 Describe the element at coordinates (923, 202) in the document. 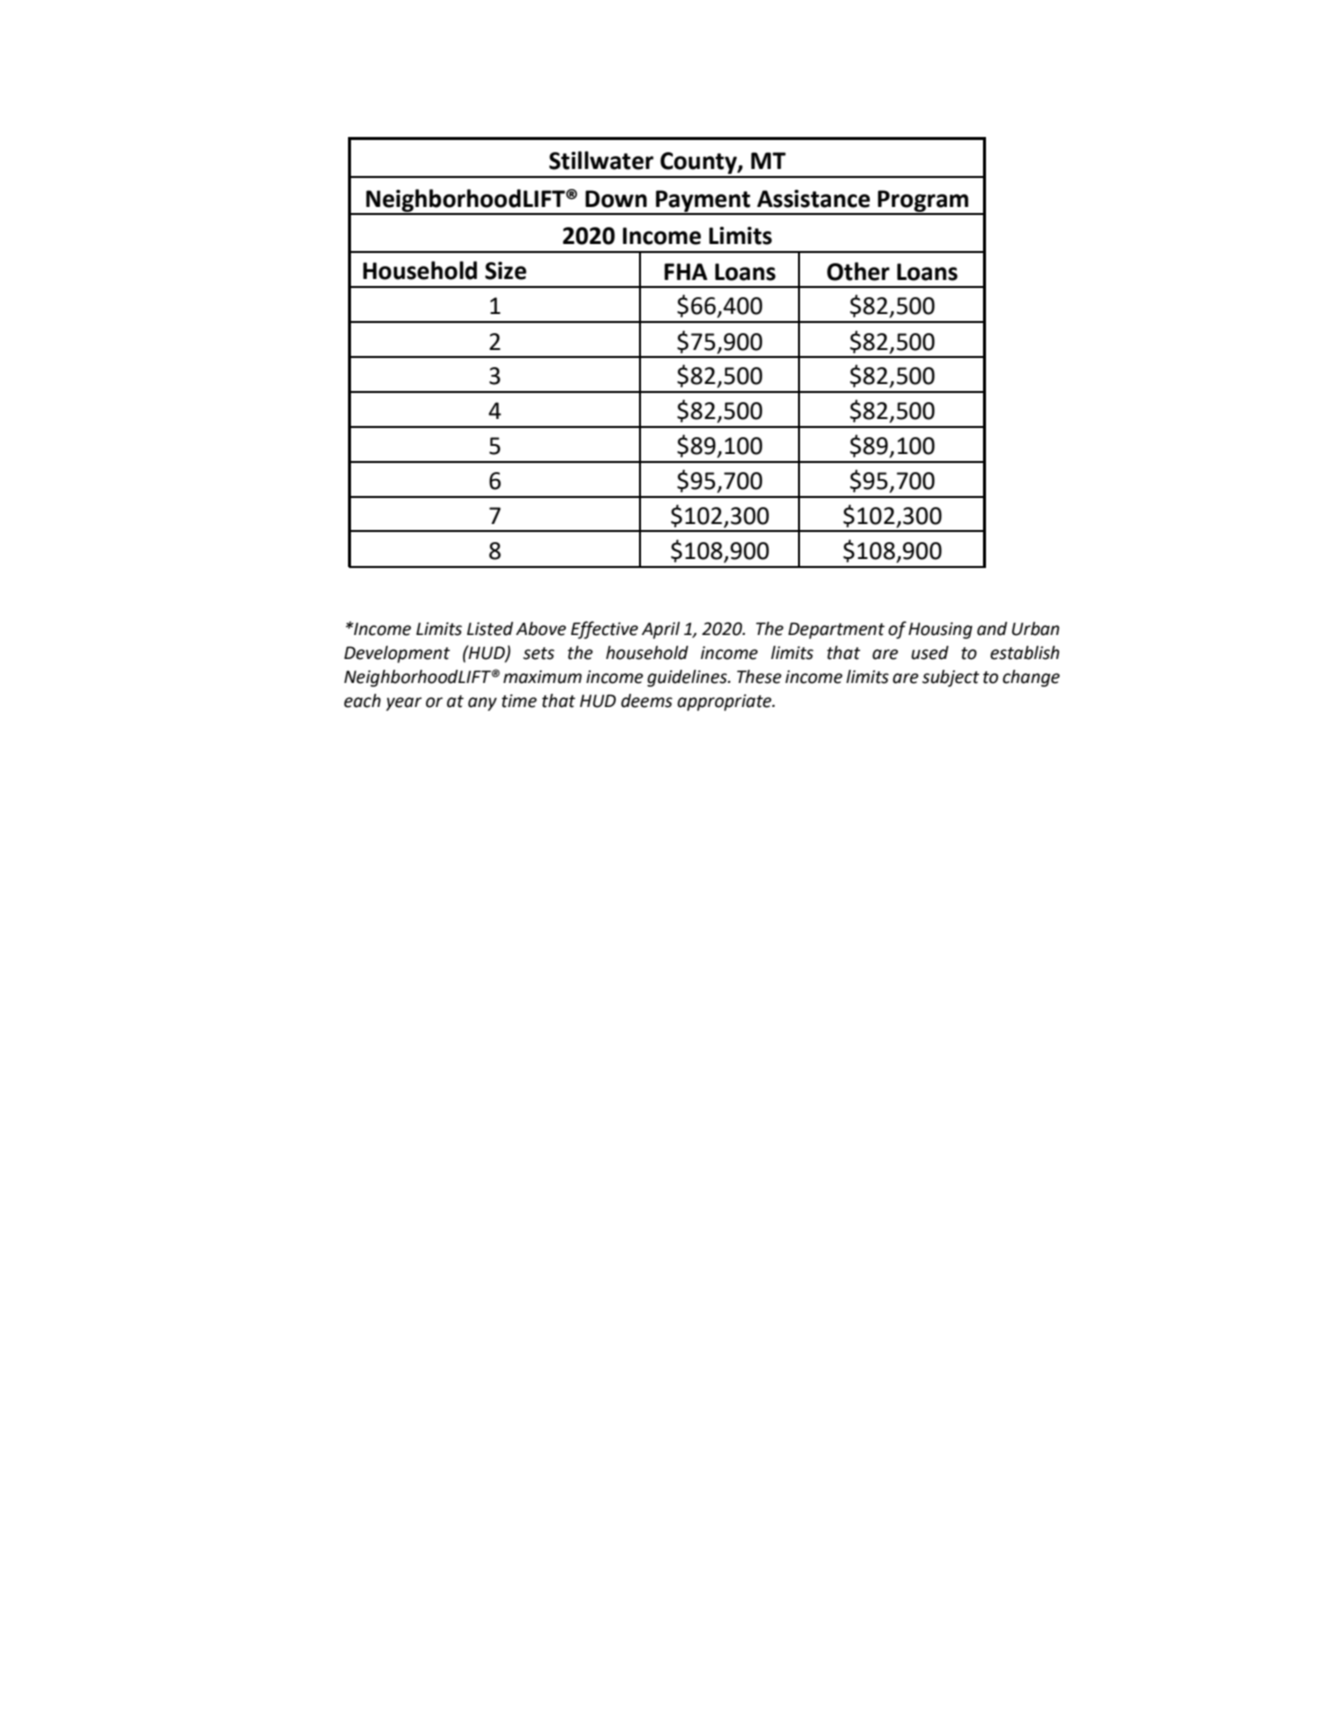

I see `Program` at that location.
